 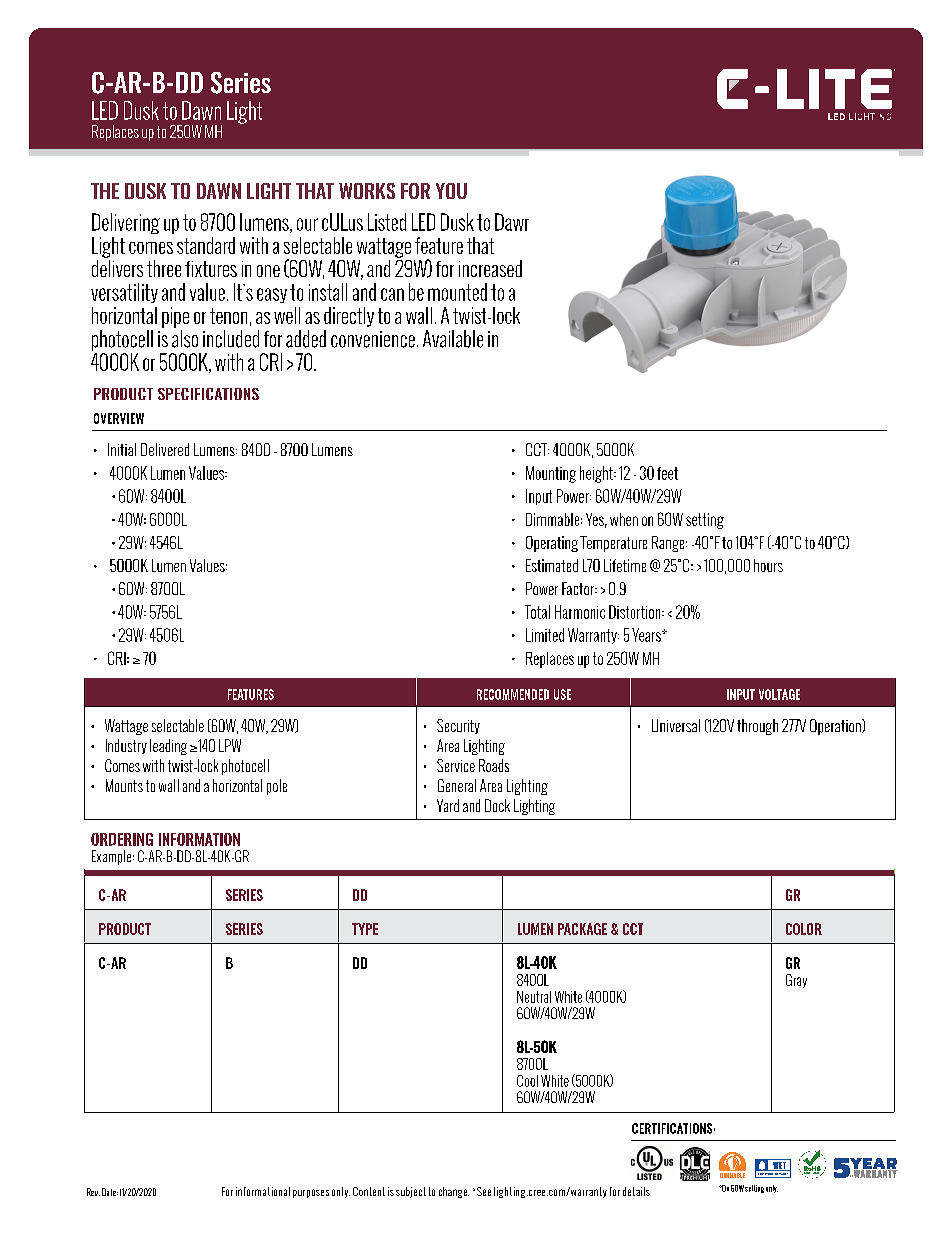 I want to click on Rev, so click(x=93, y=1192).
